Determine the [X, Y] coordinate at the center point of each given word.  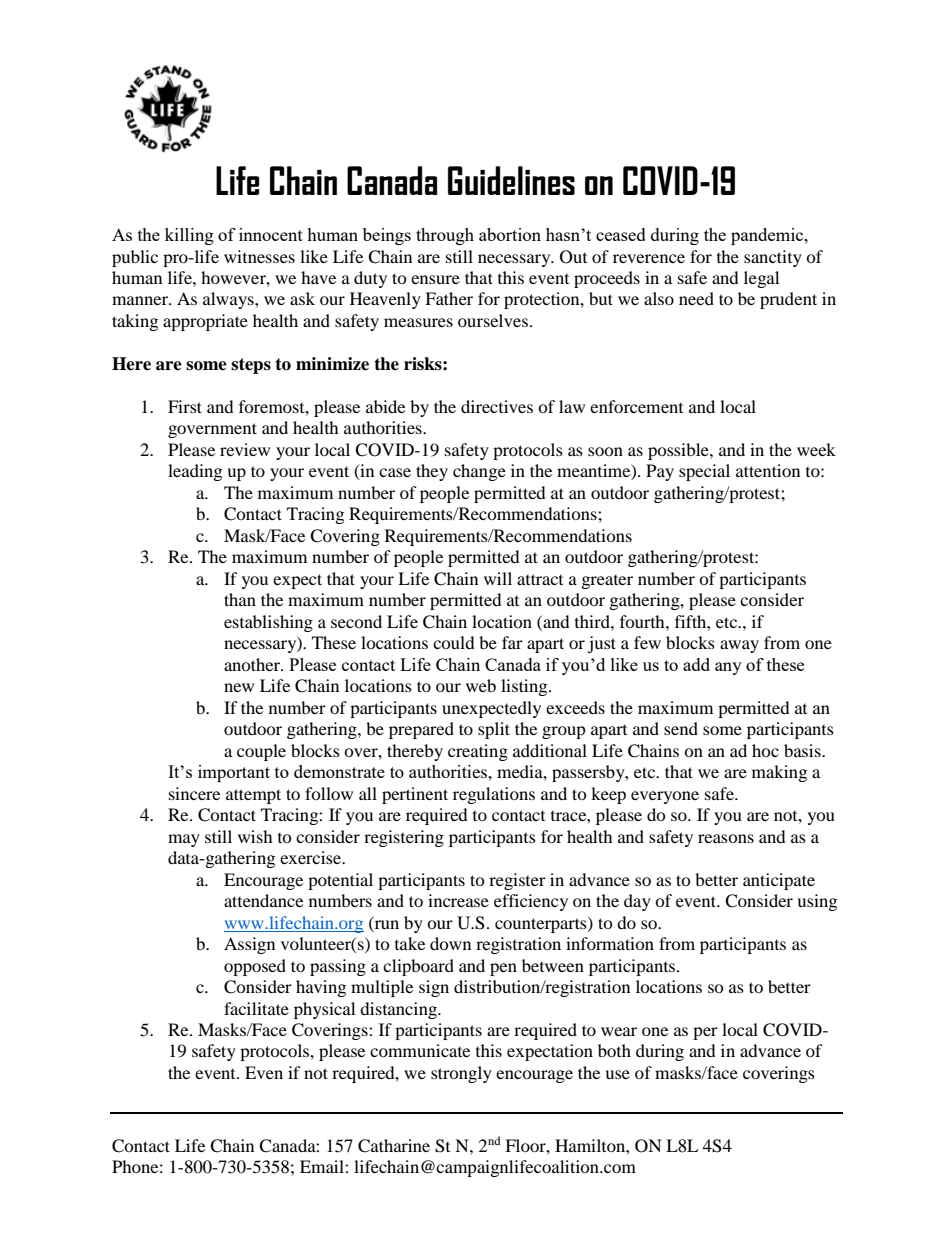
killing [189, 236]
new [239, 687]
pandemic [768, 236]
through [445, 236]
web [481, 685]
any [728, 668]
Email [323, 1166]
